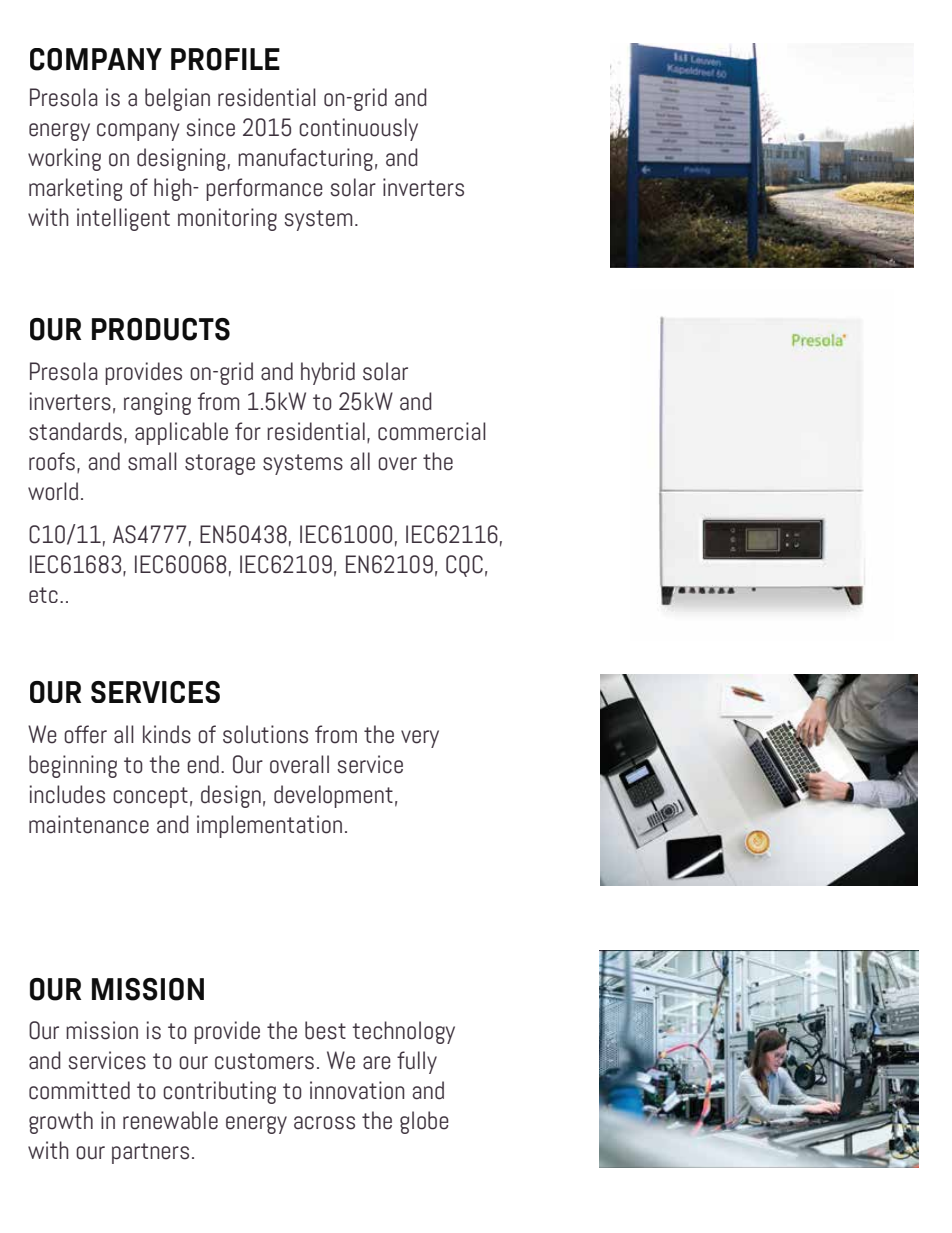  I want to click on very, so click(420, 739).
